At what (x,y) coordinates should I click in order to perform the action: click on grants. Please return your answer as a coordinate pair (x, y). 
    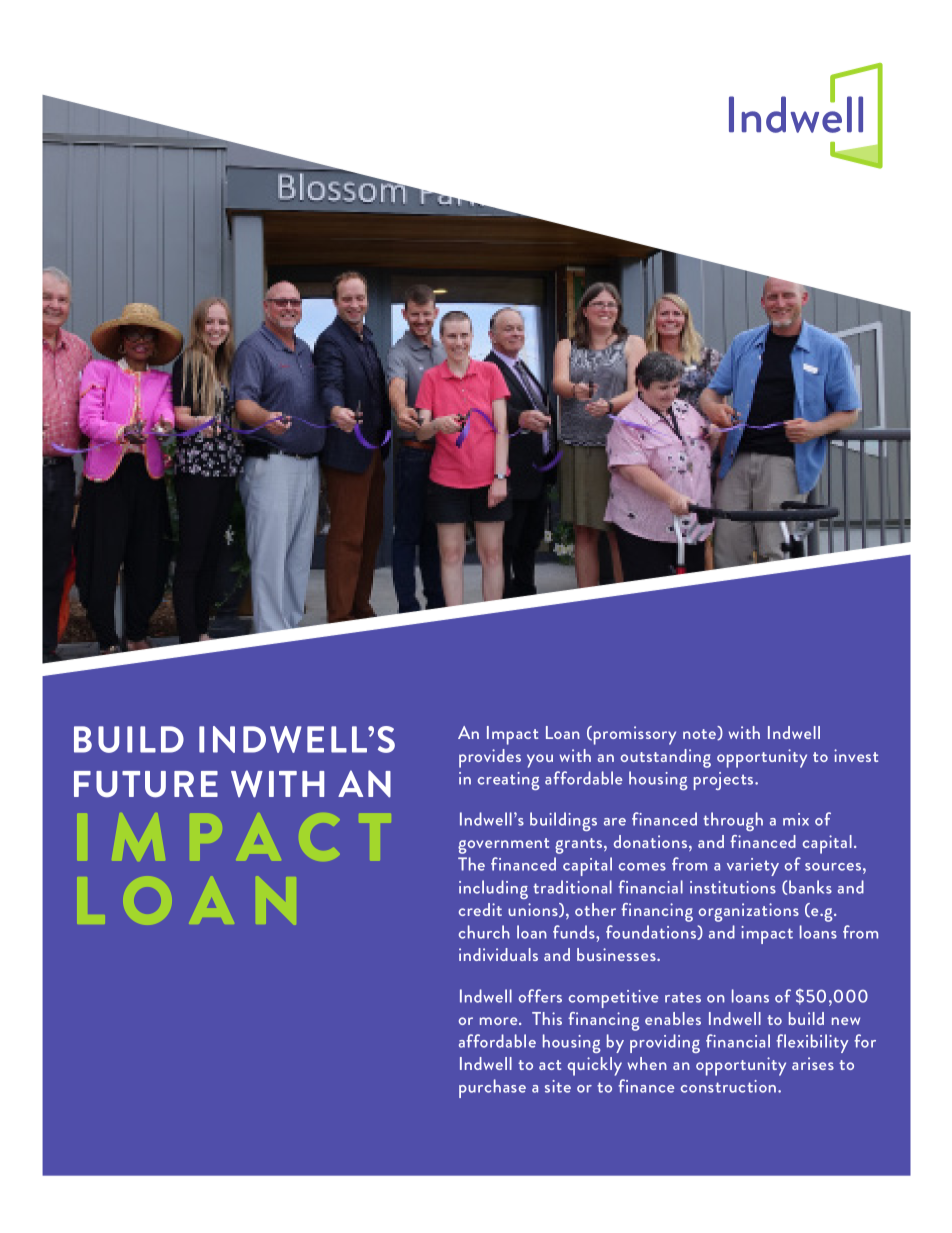
    Looking at the image, I should click on (580, 846).
